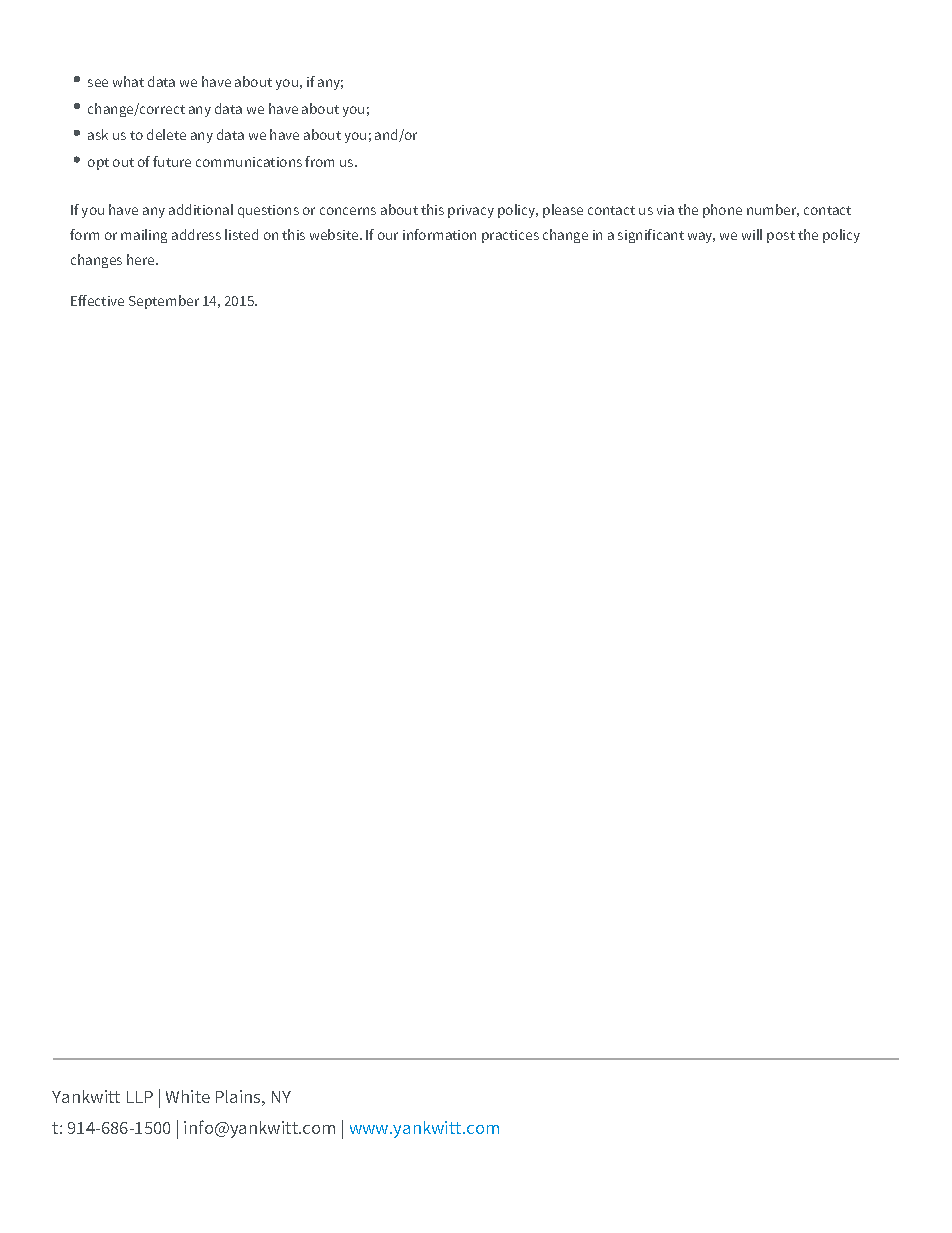  Describe the element at coordinates (651, 236) in the screenshot. I see `significant` at that location.
